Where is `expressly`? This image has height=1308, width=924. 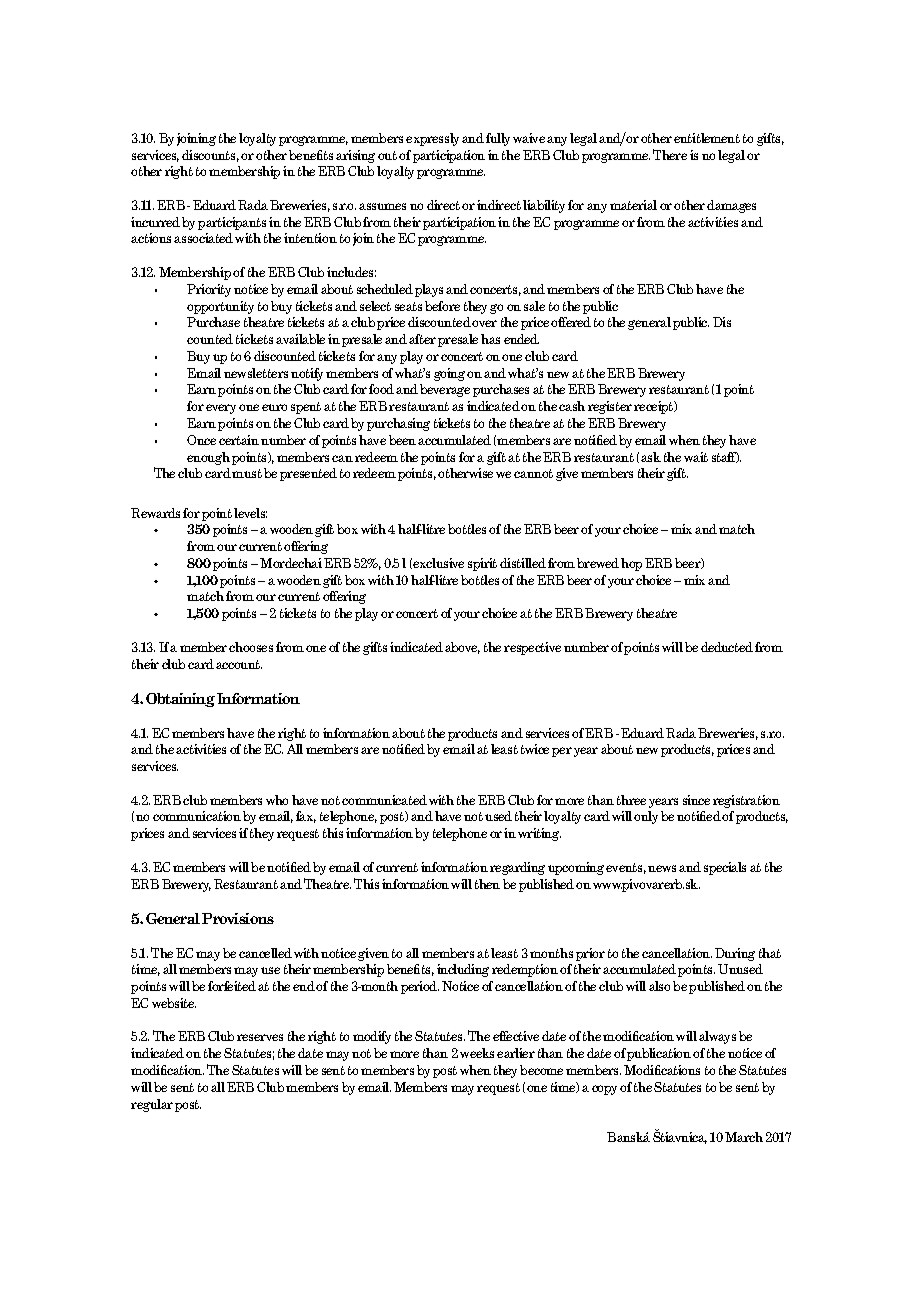 expressly is located at coordinates (432, 139).
